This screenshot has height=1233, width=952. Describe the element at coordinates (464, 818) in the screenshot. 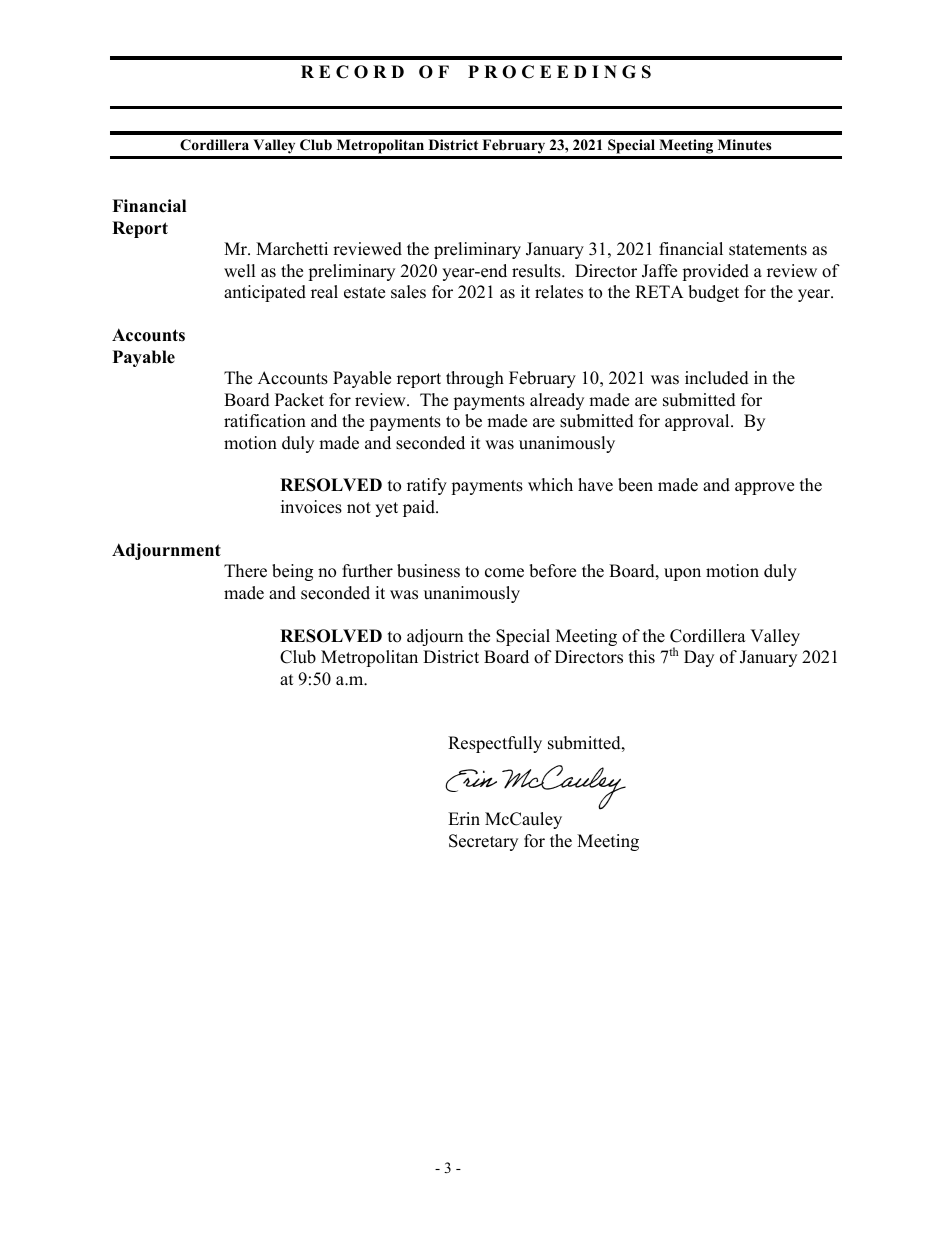

I see `Erin` at that location.
